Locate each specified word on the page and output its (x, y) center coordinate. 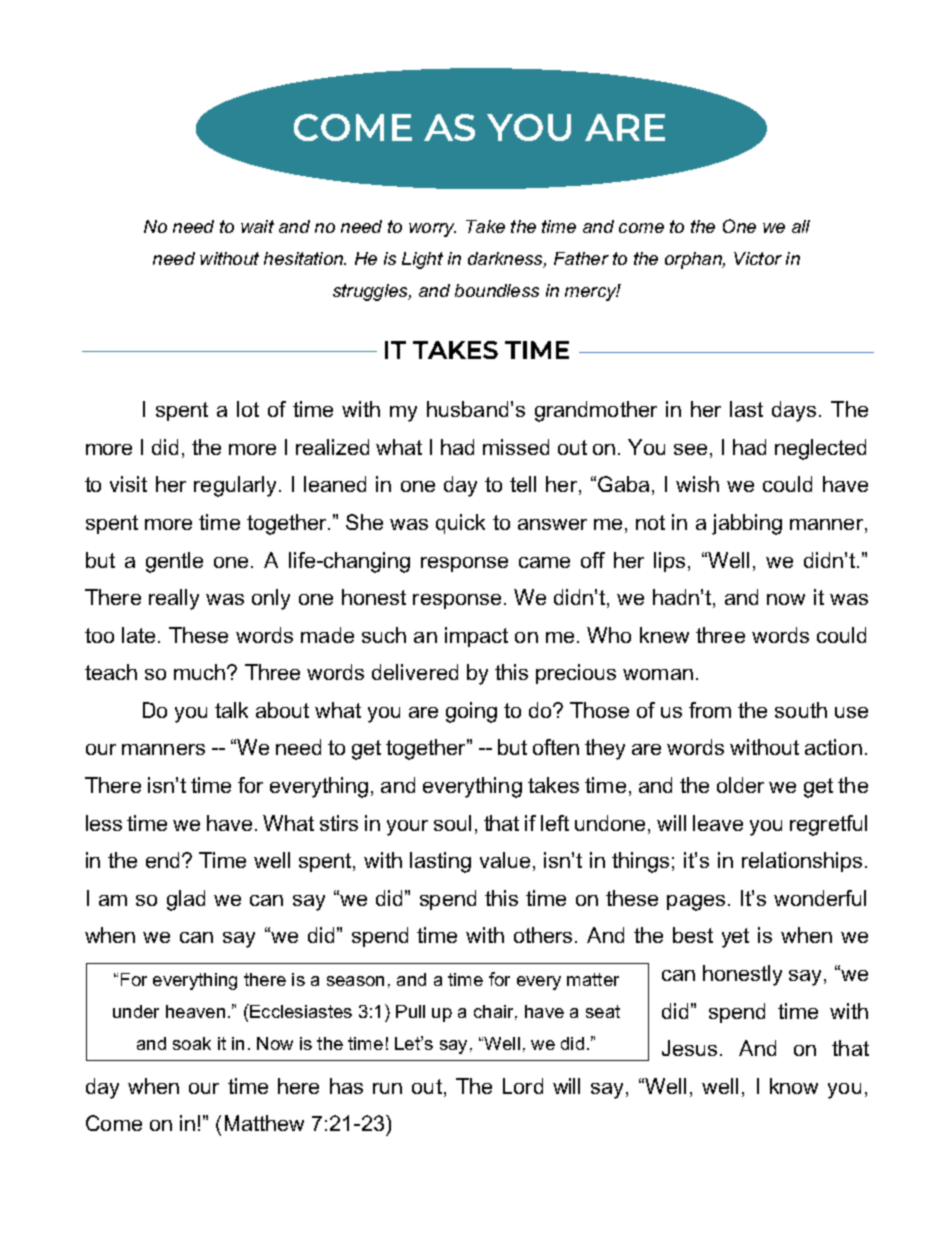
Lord (523, 1086)
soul (452, 823)
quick (460, 524)
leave (718, 823)
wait (257, 226)
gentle (174, 562)
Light (422, 260)
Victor (758, 258)
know (794, 1086)
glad (186, 900)
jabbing (747, 524)
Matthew (264, 1123)
